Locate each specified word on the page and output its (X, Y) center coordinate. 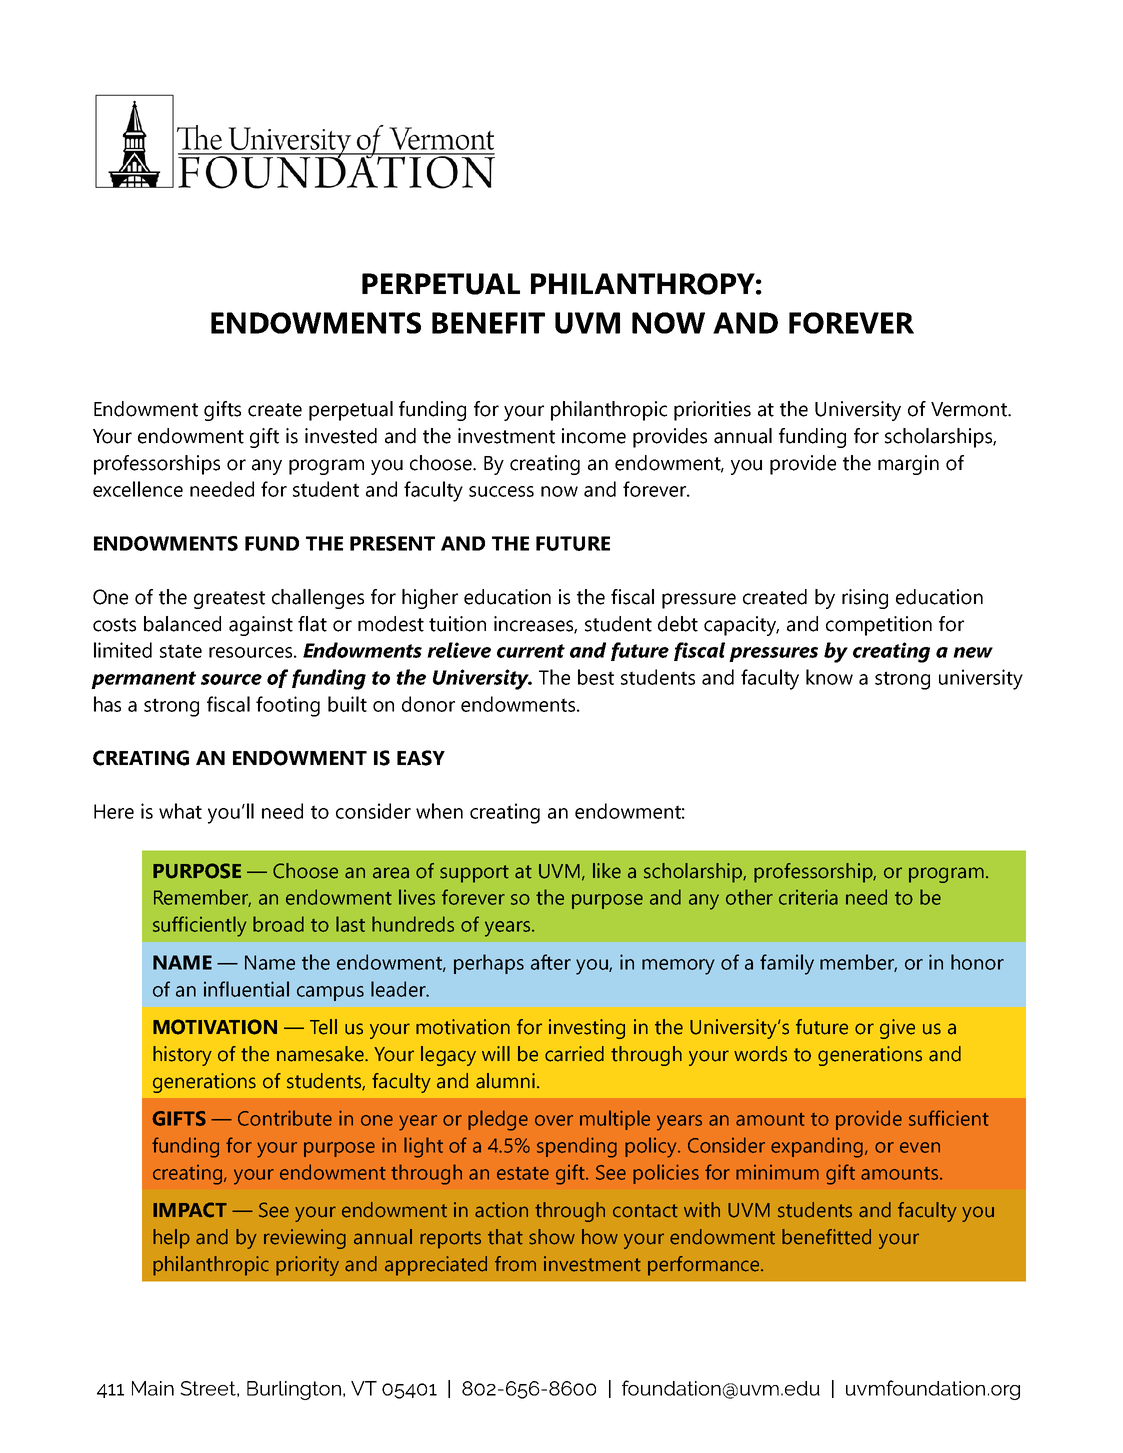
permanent (143, 680)
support (474, 874)
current (531, 651)
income (594, 436)
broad (278, 924)
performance (705, 1266)
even (920, 1147)
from (515, 1264)
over (554, 1120)
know (829, 677)
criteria (808, 897)
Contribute (285, 1118)
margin (908, 465)
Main (153, 1388)
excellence (138, 489)
